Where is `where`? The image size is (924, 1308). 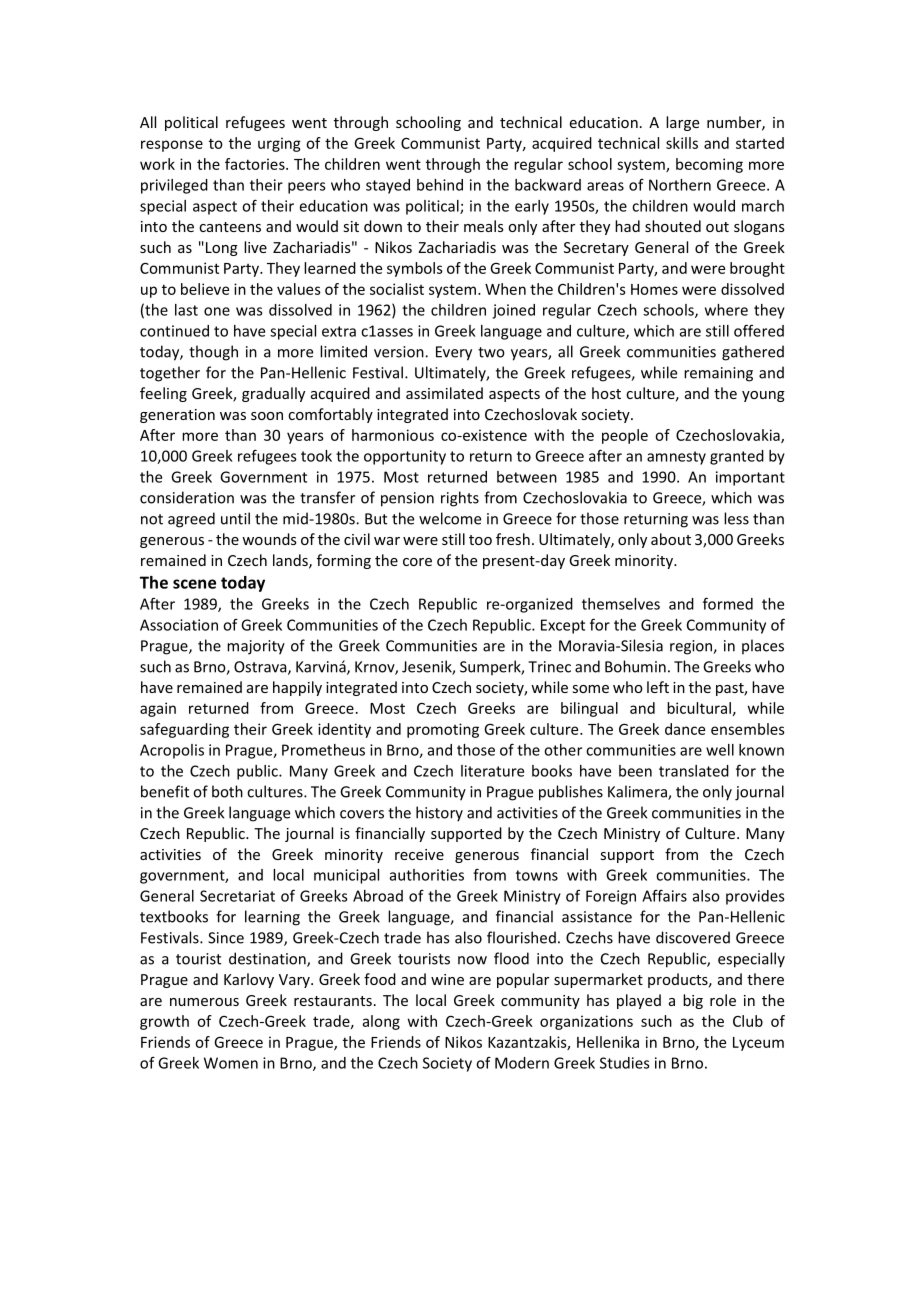 where is located at coordinates (726, 310).
